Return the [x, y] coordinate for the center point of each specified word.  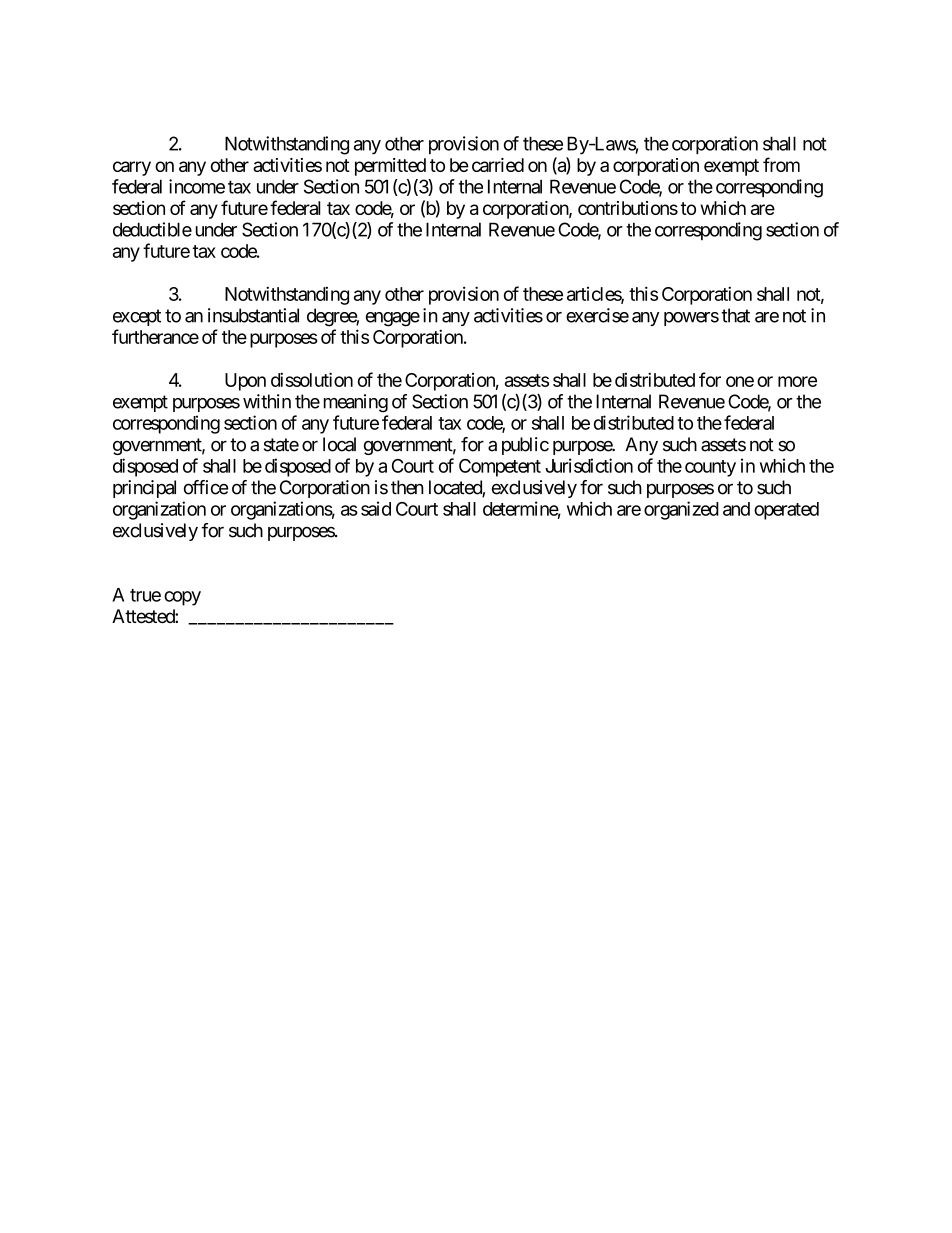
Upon [245, 382]
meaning [356, 403]
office [206, 487]
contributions [628, 208]
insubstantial [253, 315]
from [781, 164]
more [797, 381]
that [736, 315]
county [710, 468]
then [407, 487]
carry [132, 168]
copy [182, 598]
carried [498, 165]
